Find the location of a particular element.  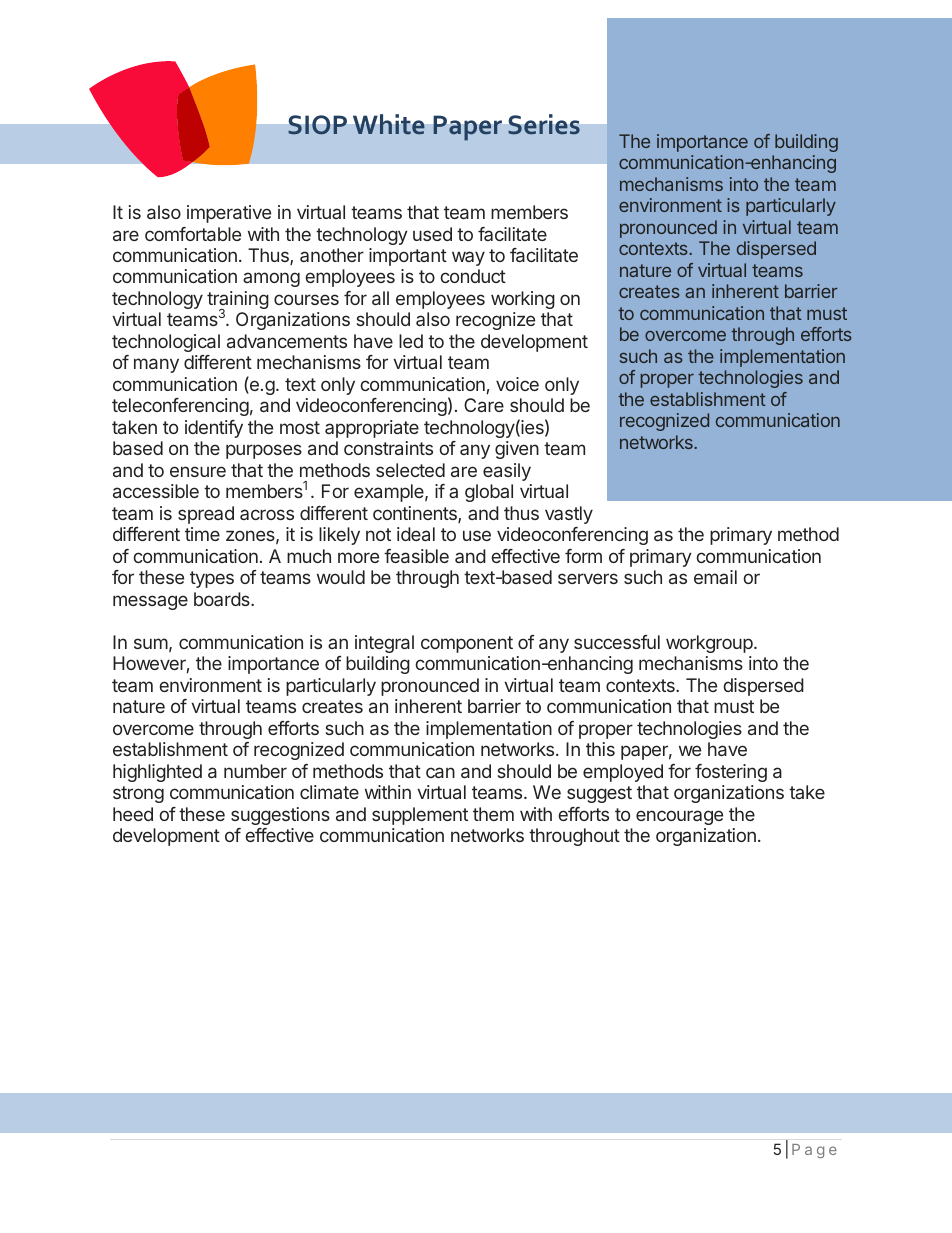

teleconferencing is located at coordinates (180, 407).
